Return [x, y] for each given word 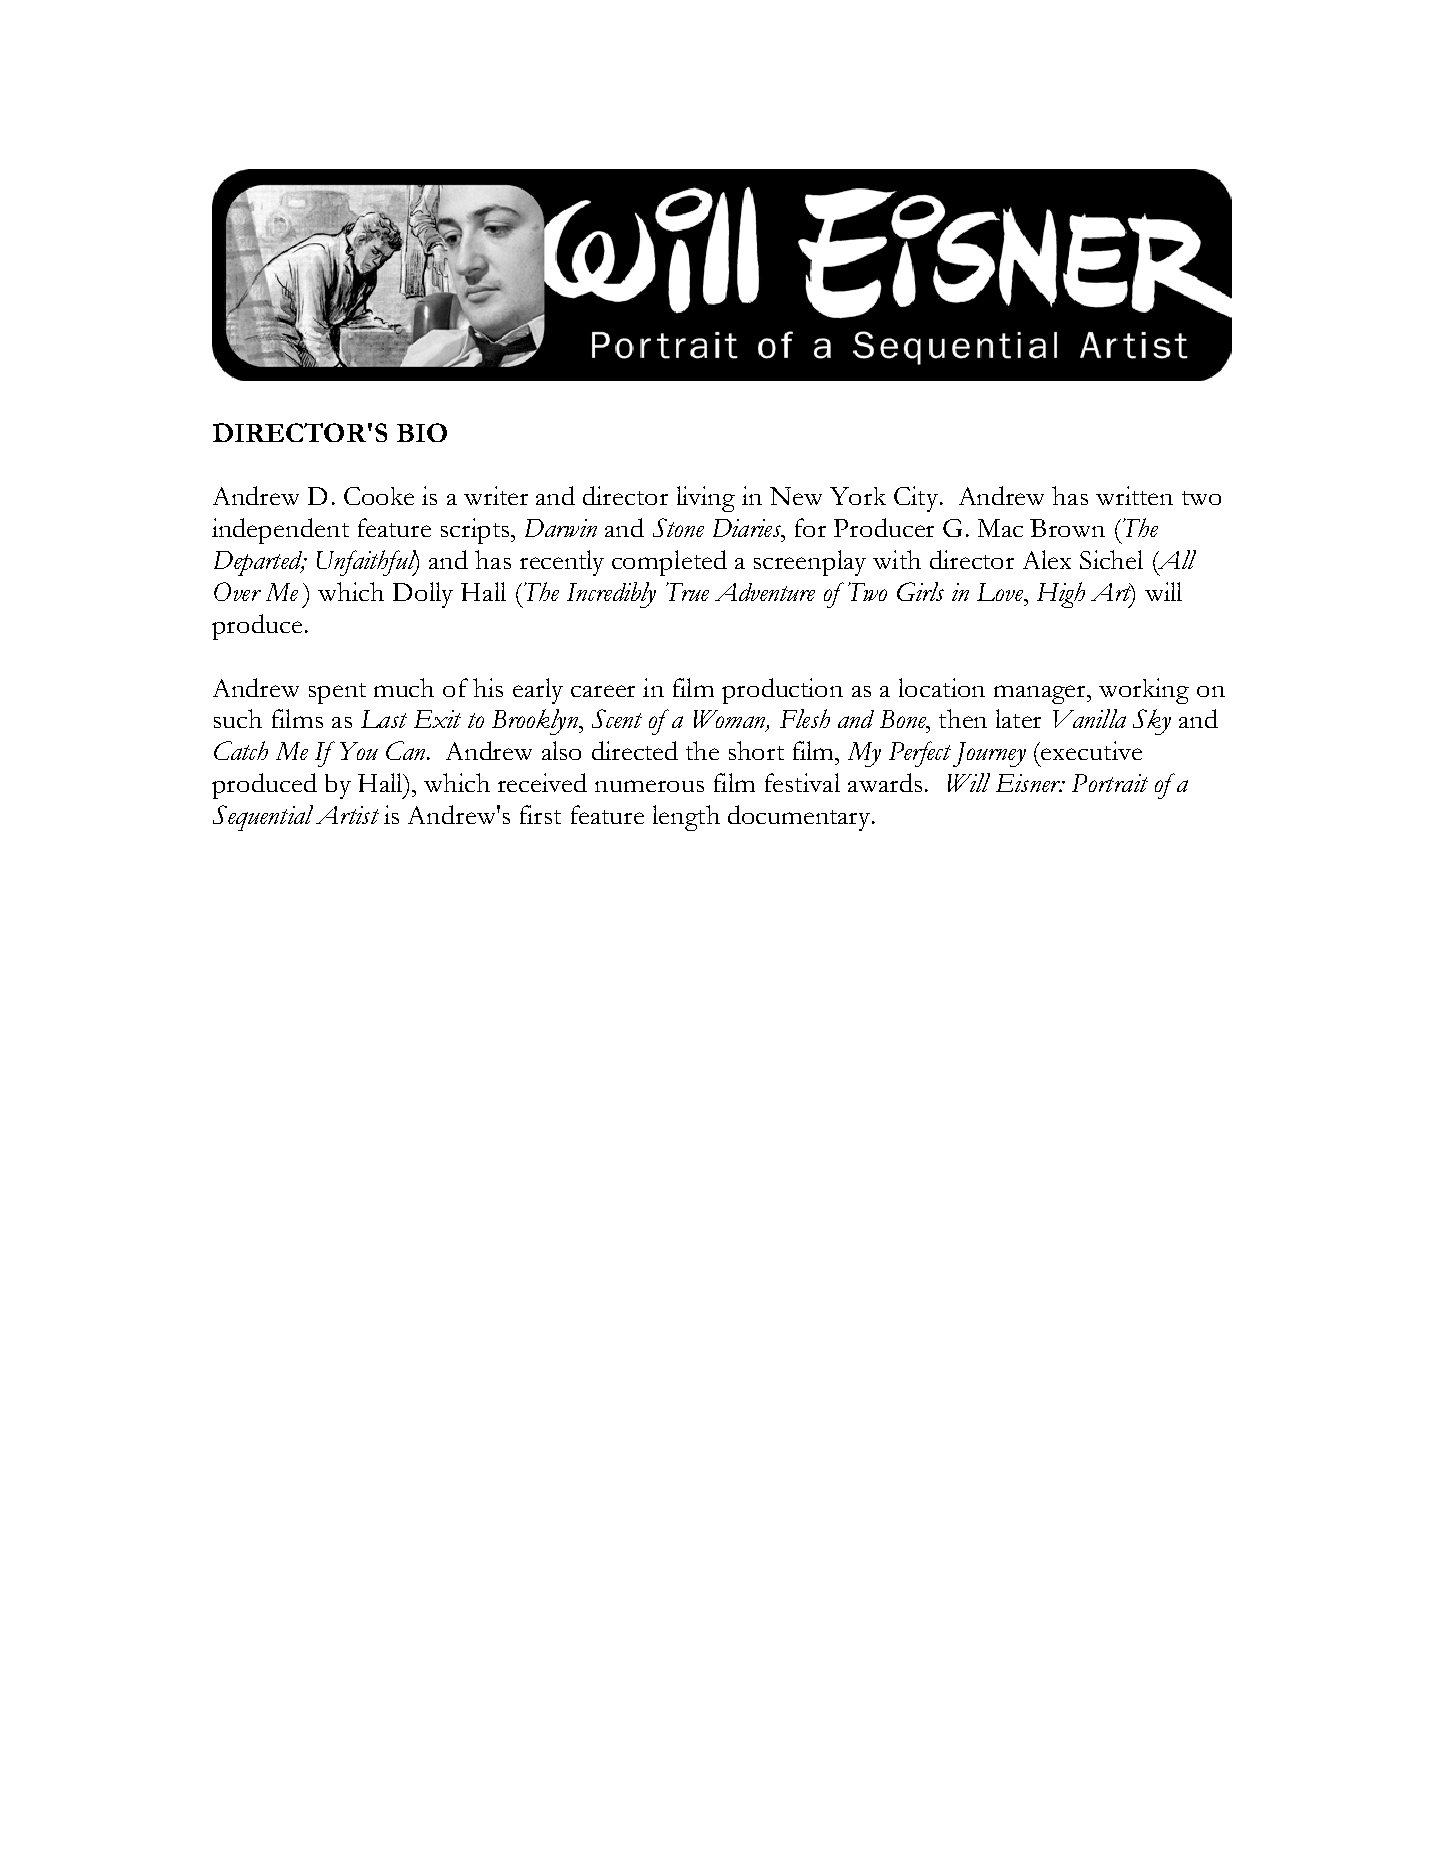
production [782, 691]
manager [1041, 694]
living [706, 499]
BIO [422, 432]
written [1134, 495]
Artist [347, 815]
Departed [259, 563]
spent [337, 693]
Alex [1047, 559]
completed [669, 563]
